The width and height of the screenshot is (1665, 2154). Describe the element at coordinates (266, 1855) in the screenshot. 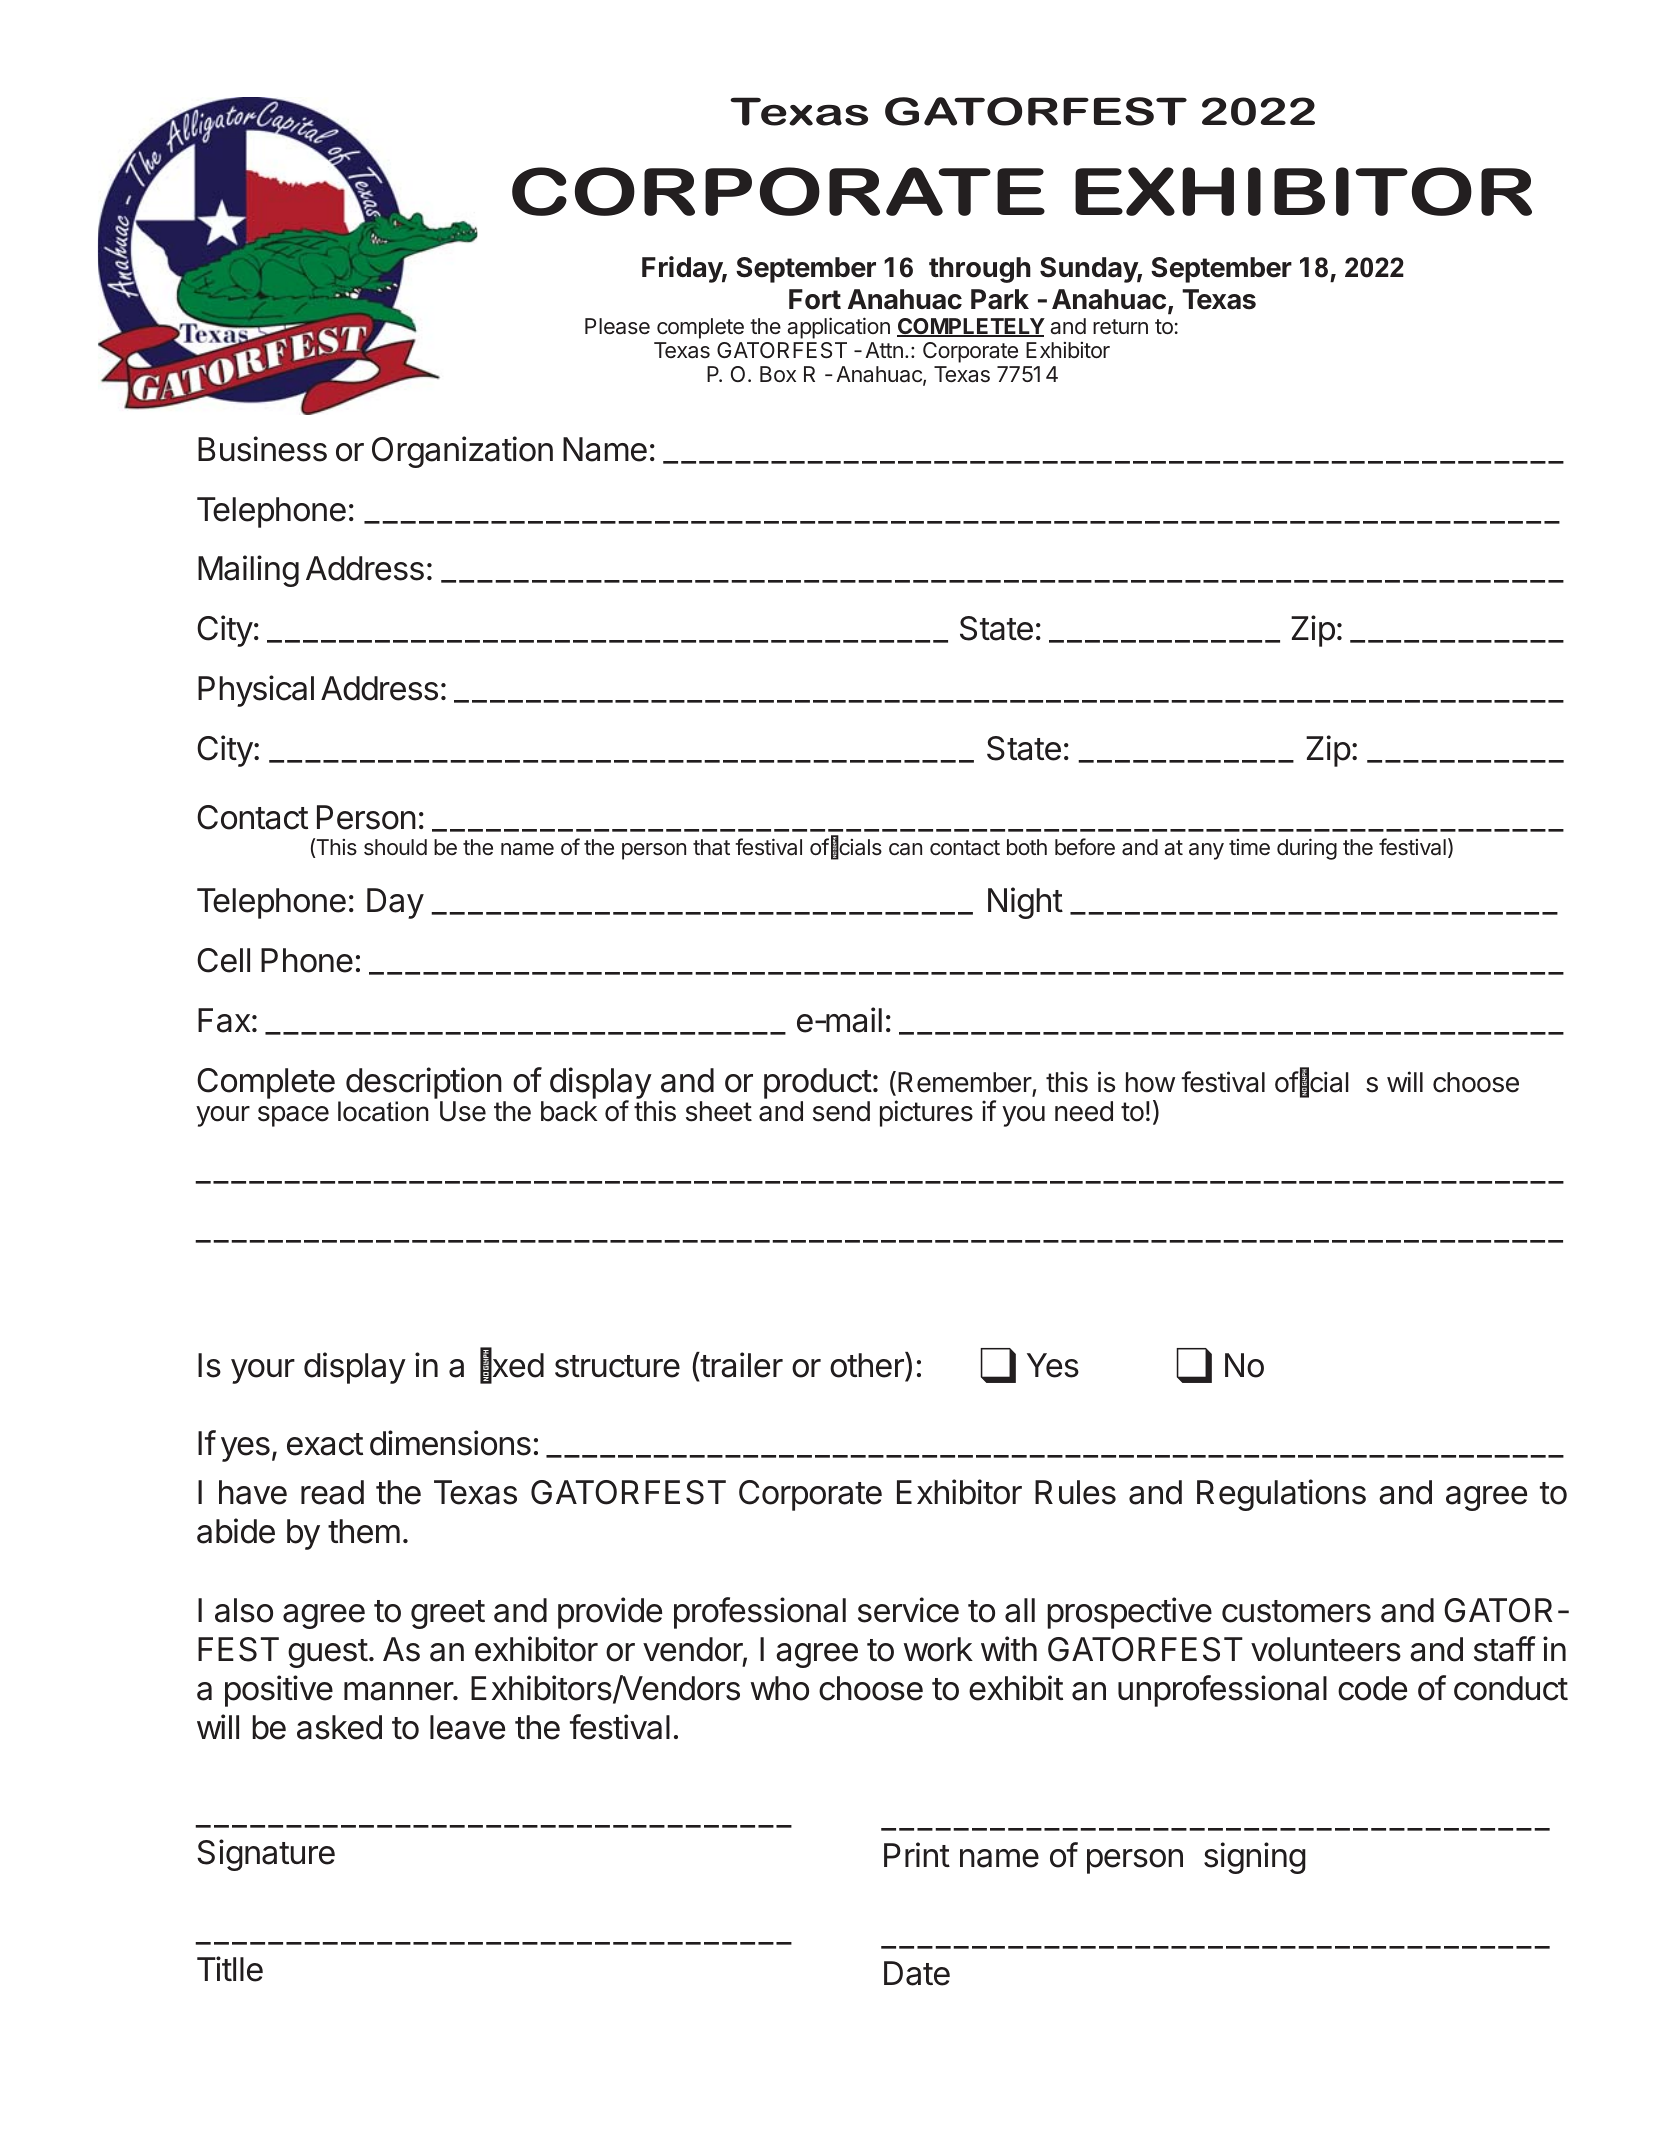

I see `Signature` at that location.
